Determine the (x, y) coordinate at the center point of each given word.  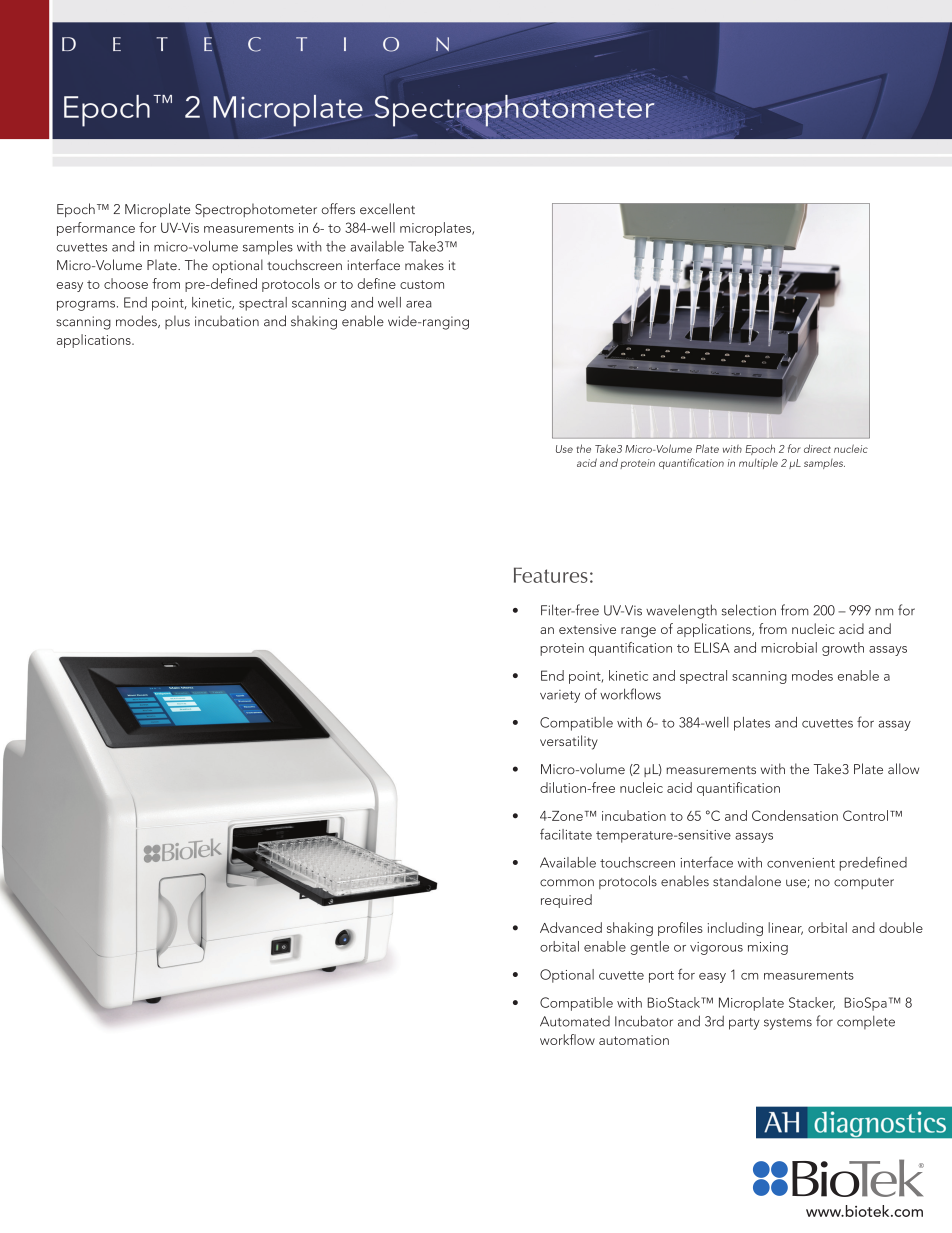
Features (551, 575)
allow (903, 768)
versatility (569, 742)
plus (177, 322)
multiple (758, 463)
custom (422, 284)
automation (634, 1040)
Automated (575, 1021)
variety (560, 696)
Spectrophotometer (256, 210)
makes (424, 264)
